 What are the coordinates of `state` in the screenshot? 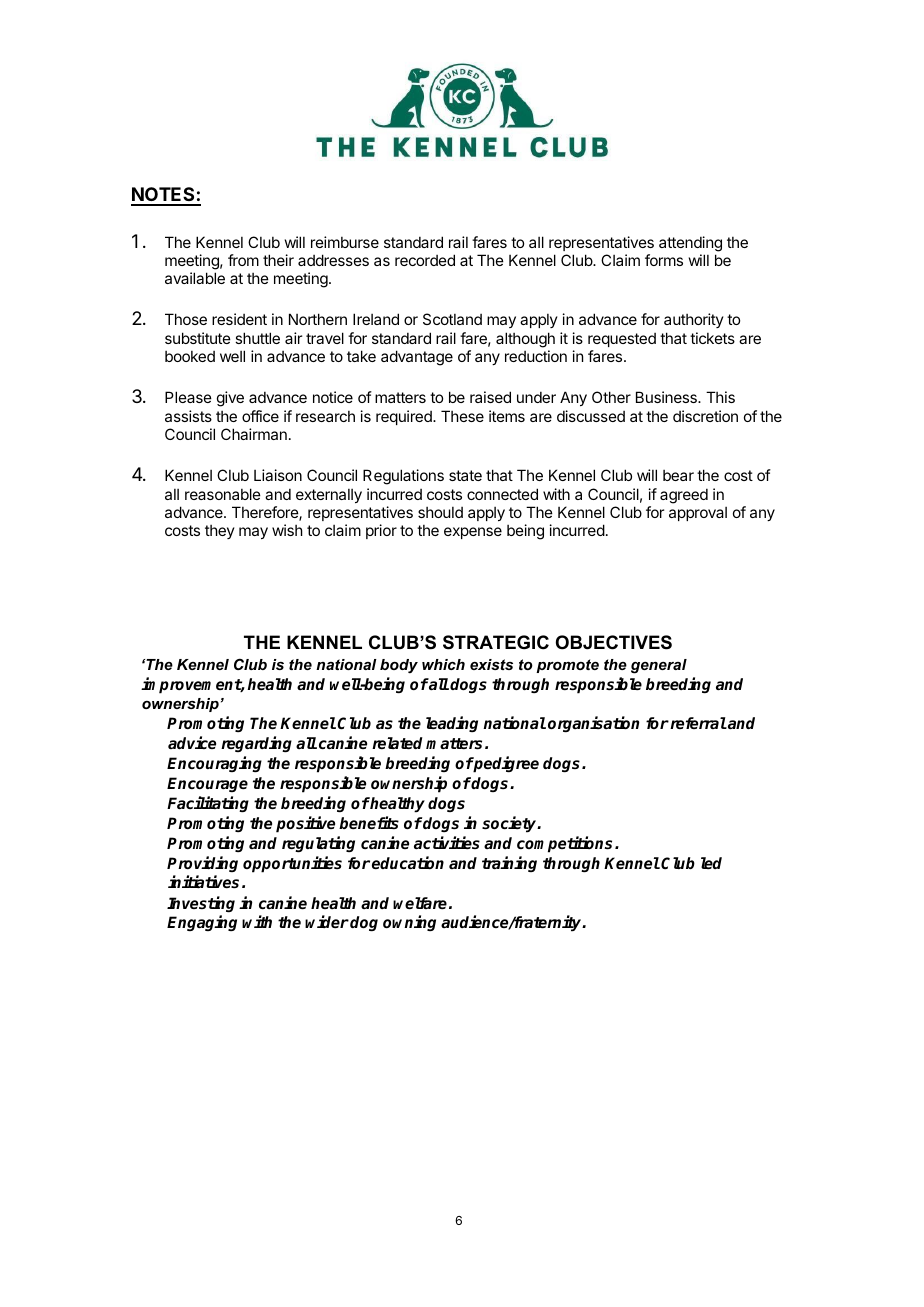 It's located at (465, 475).
